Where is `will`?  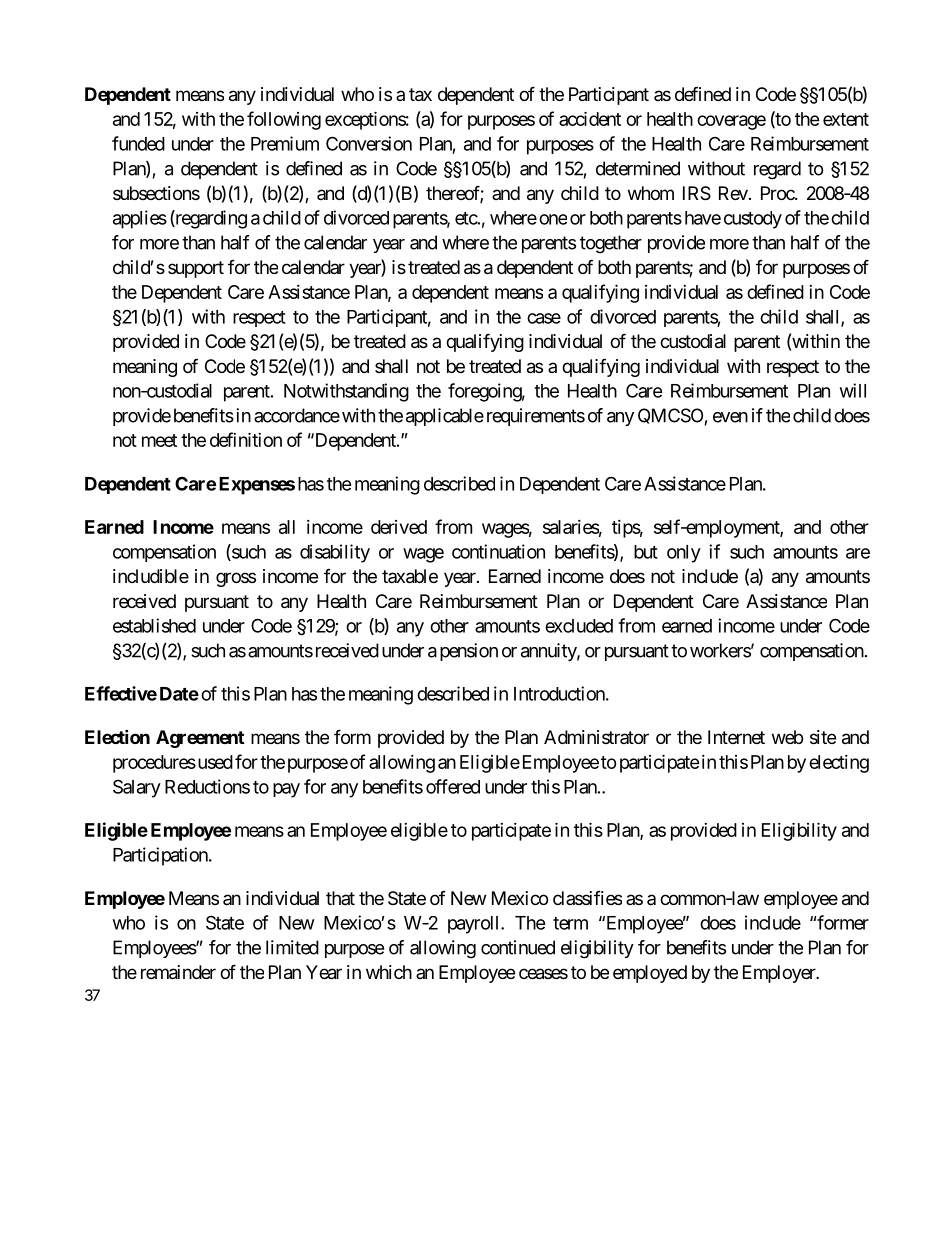 will is located at coordinates (853, 390).
